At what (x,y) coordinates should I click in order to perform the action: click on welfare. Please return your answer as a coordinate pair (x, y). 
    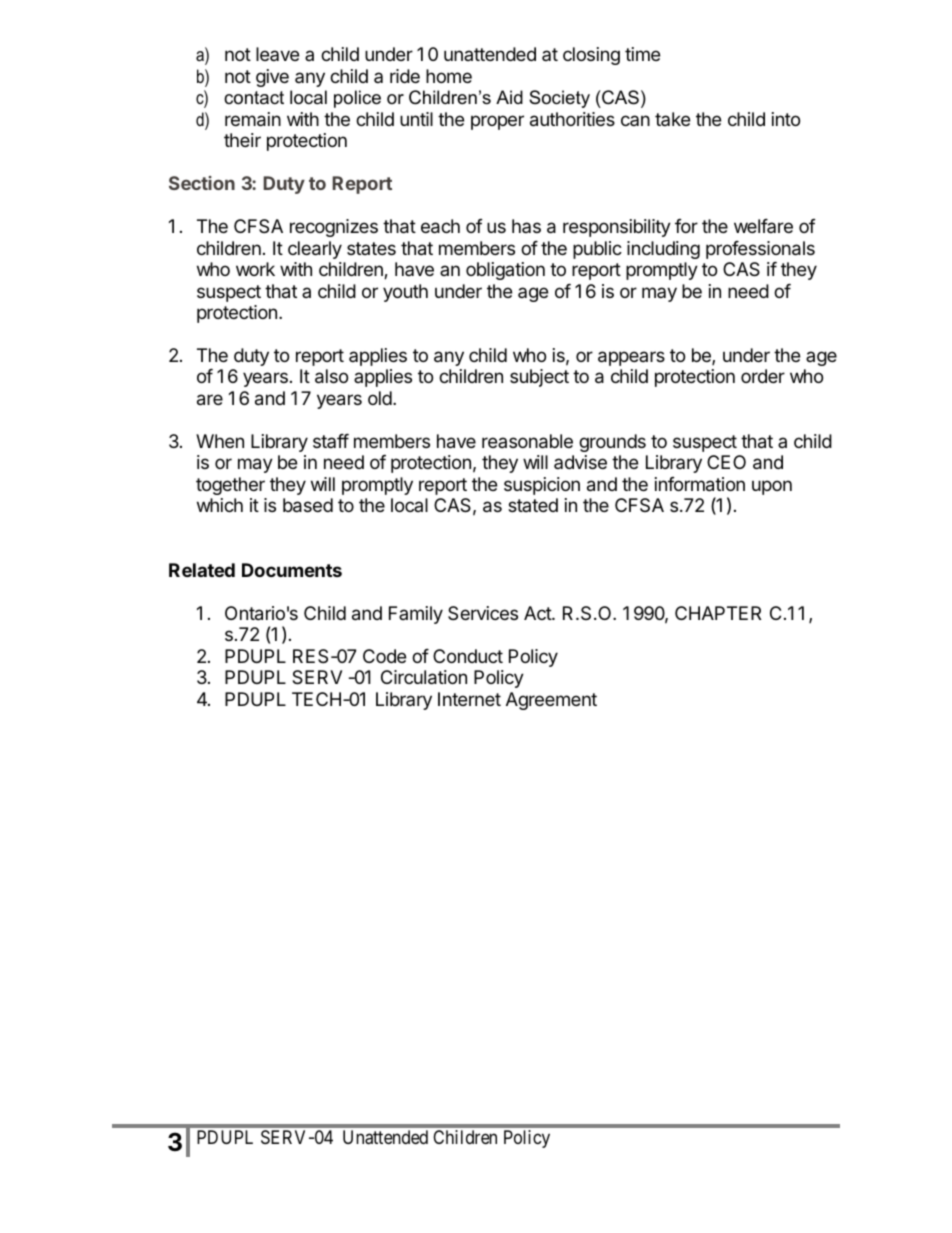
    Looking at the image, I should click on (763, 226).
